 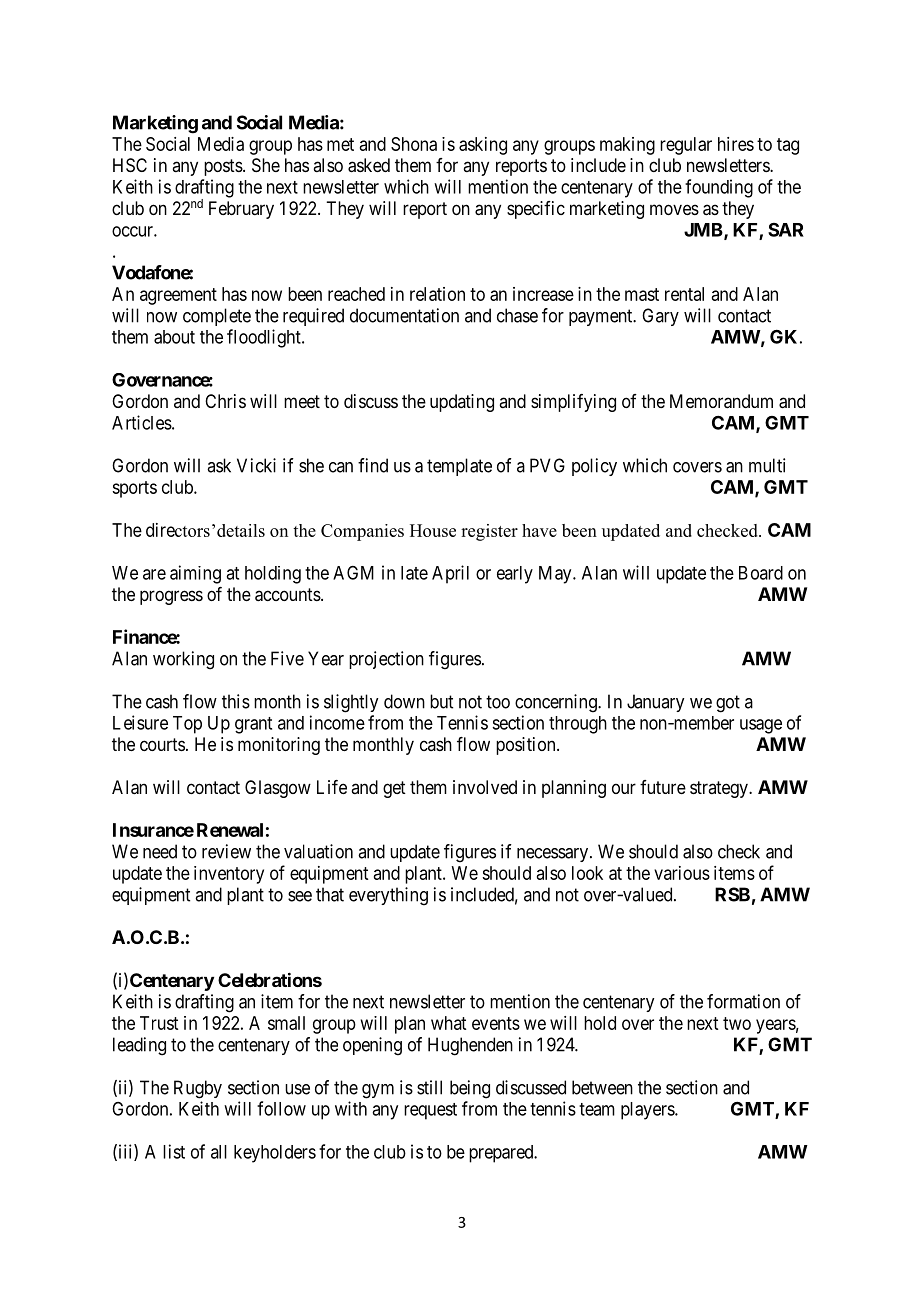 What do you see at coordinates (441, 701) in the page?
I see `but` at bounding box center [441, 701].
